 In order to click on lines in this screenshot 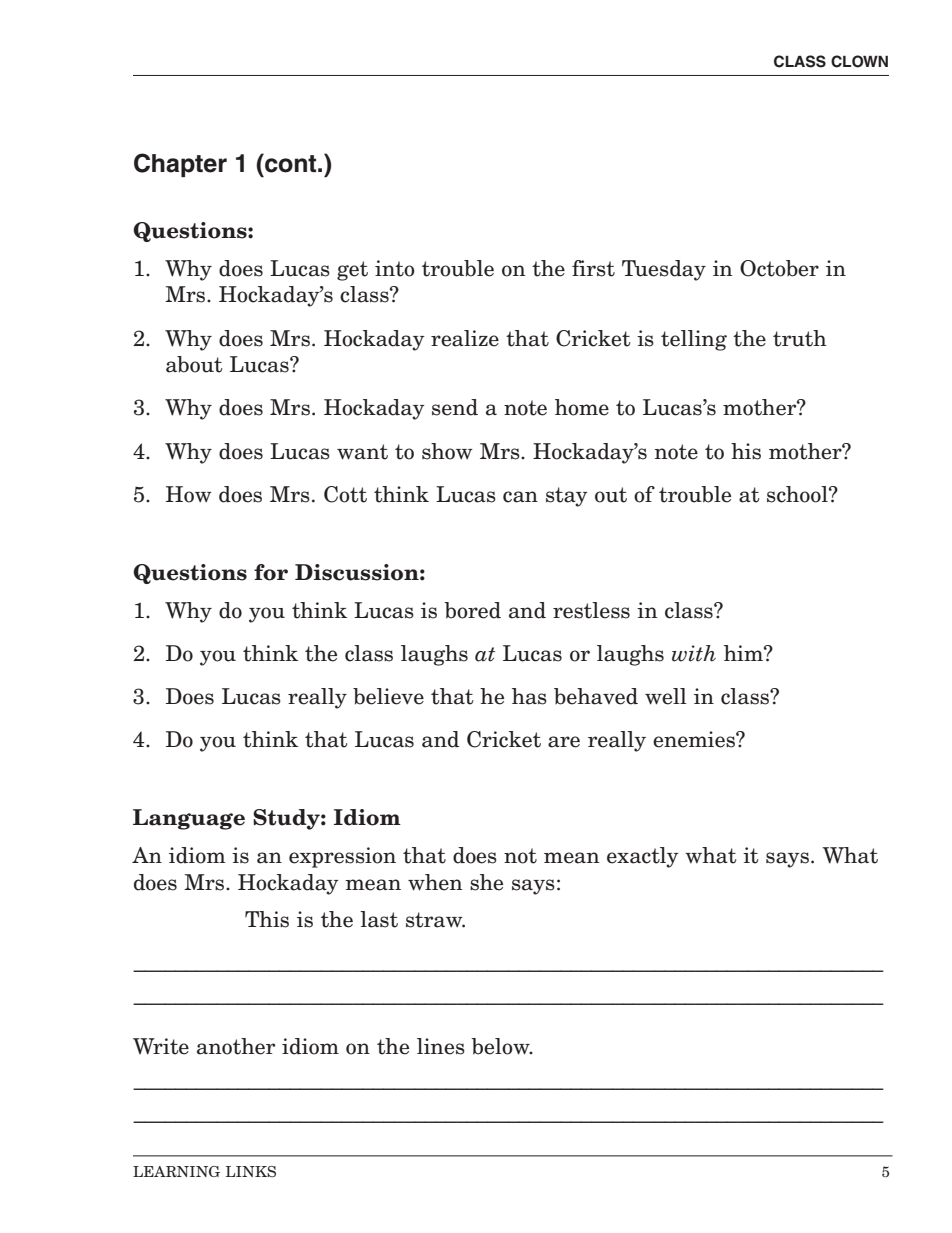, I will do `click(441, 1046)`.
